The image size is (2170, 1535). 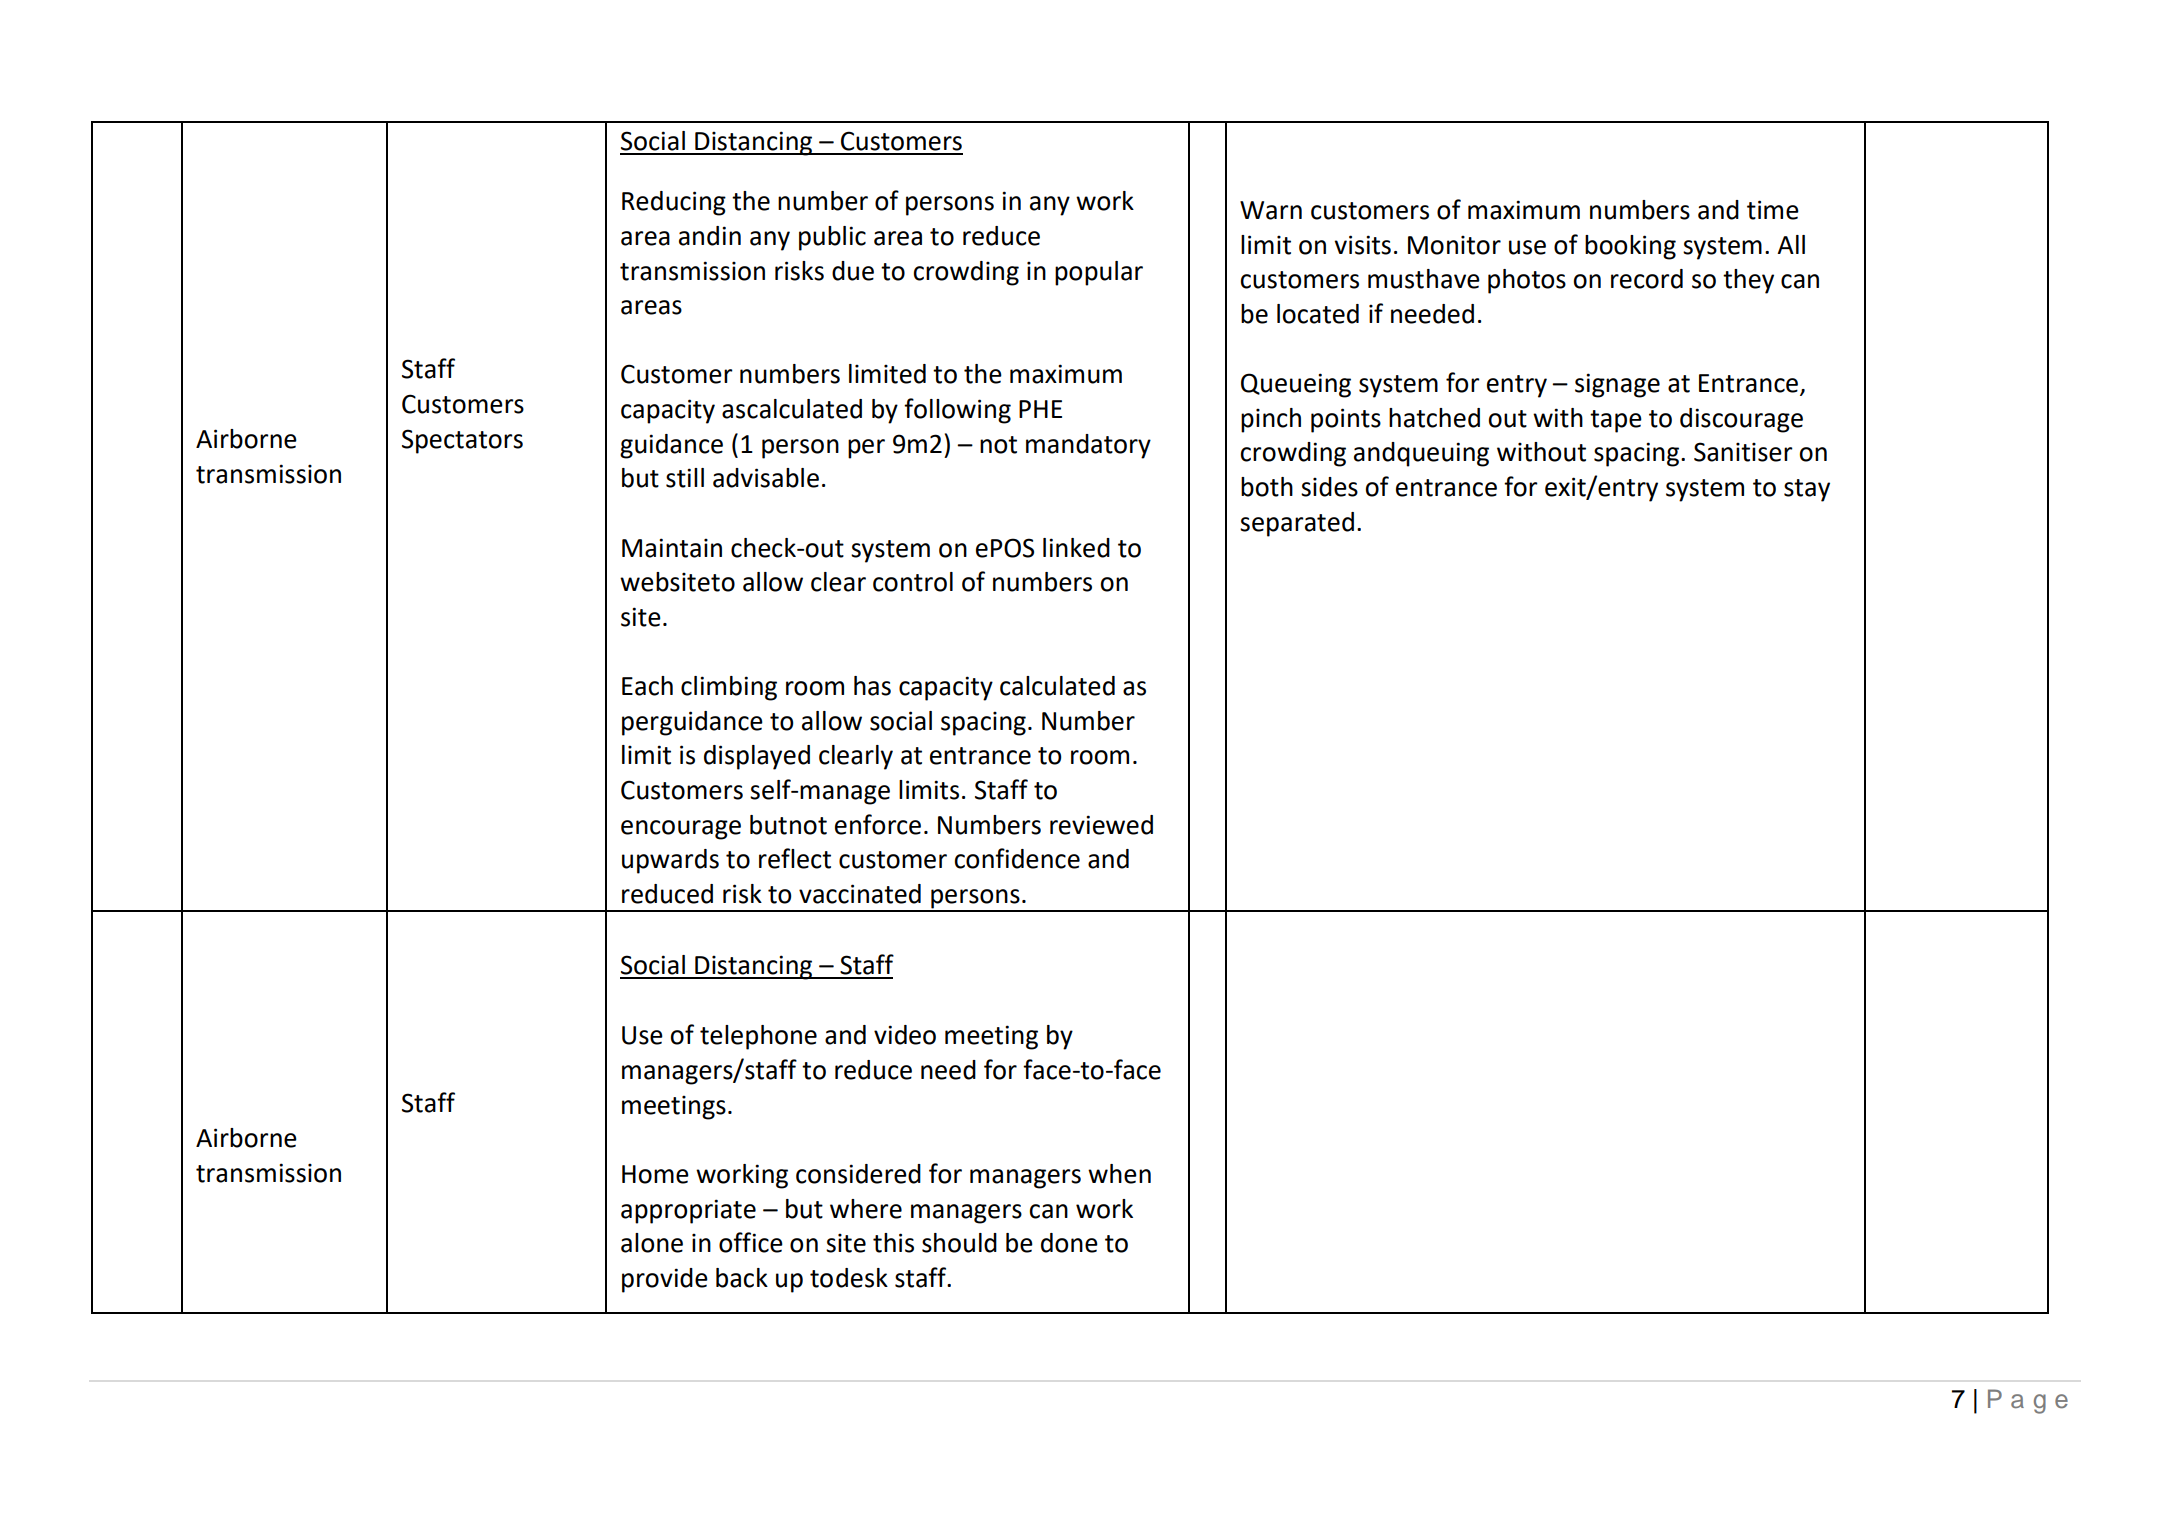 I want to click on mandatory, so click(x=1088, y=446).
